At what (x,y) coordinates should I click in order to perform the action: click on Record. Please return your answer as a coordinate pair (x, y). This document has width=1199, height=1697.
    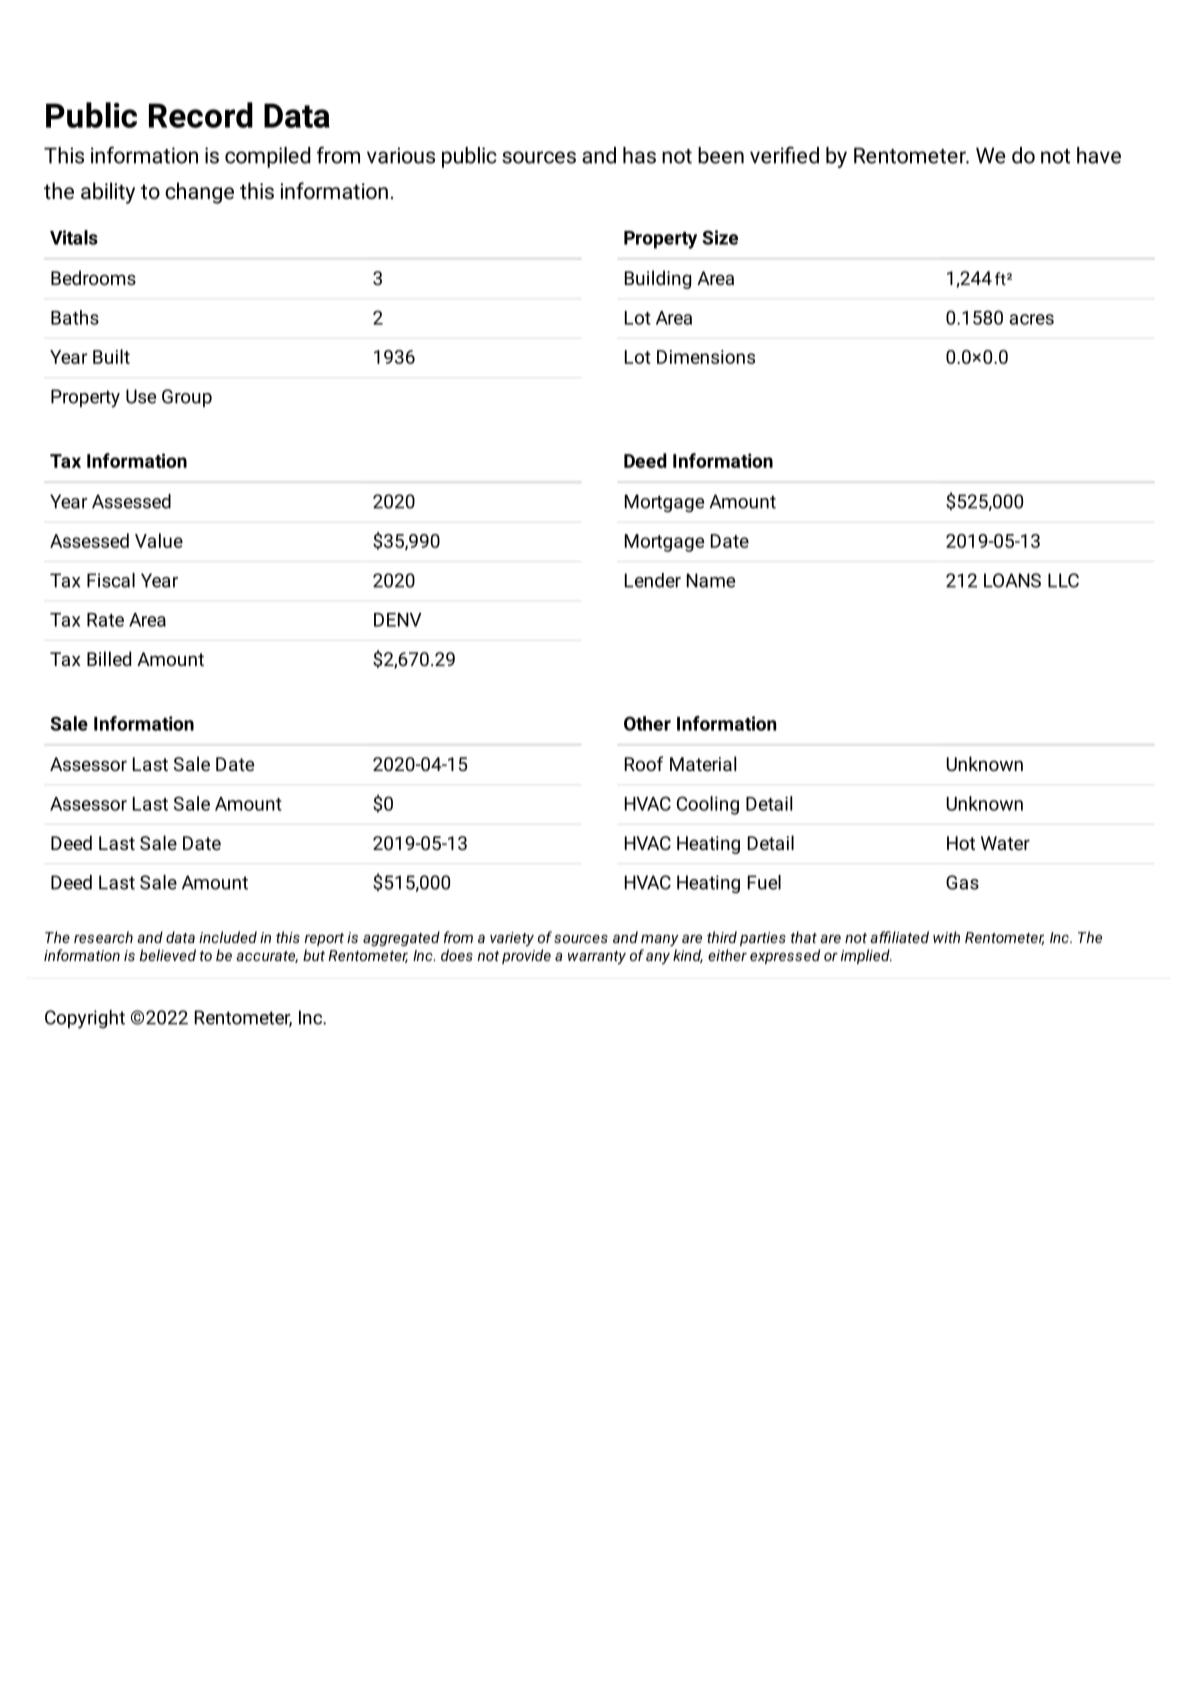
    Looking at the image, I should click on (201, 115).
